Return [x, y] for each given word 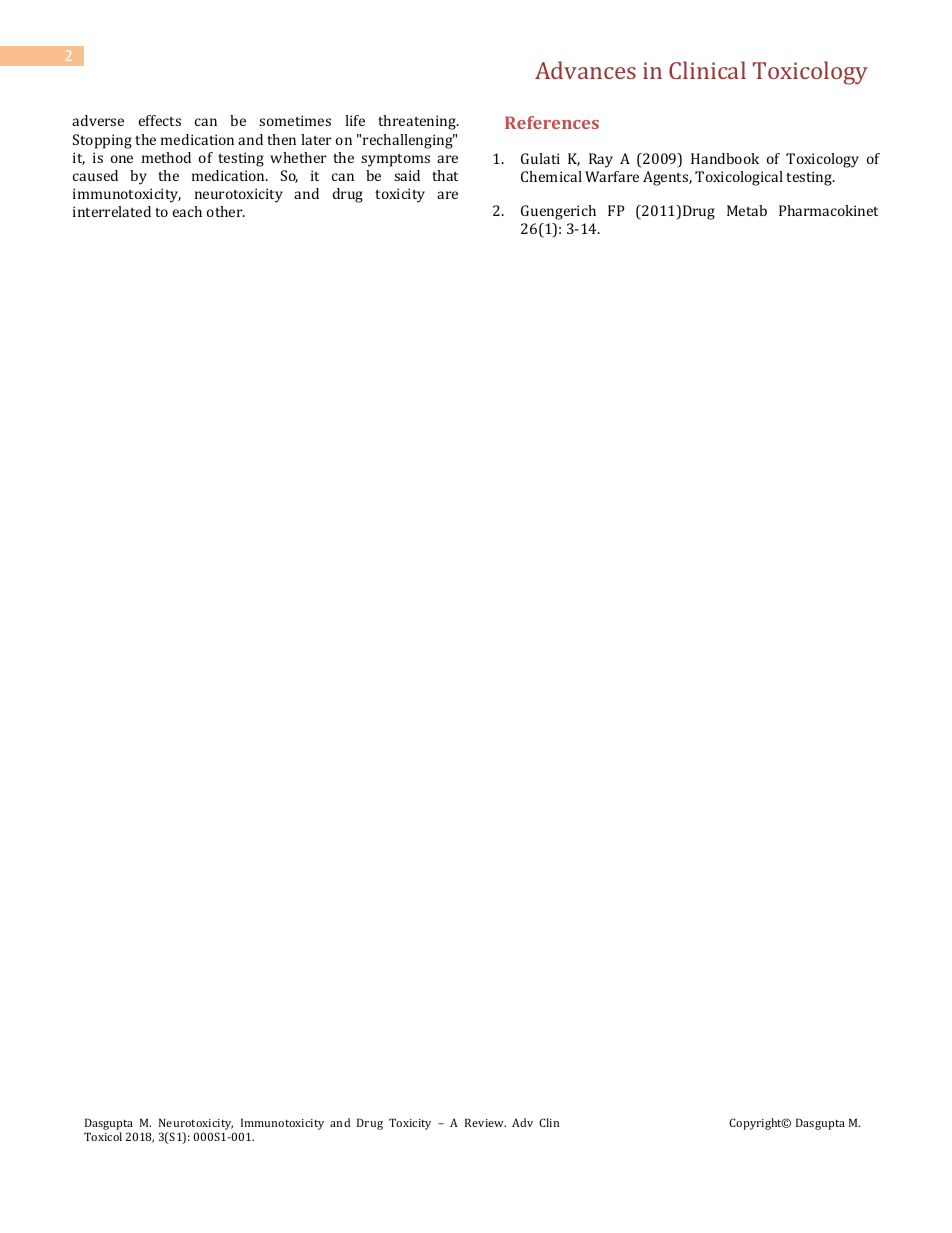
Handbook [725, 158]
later [316, 139]
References [552, 122]
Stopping [102, 141]
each [187, 211]
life [355, 120]
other [226, 211]
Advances [585, 70]
